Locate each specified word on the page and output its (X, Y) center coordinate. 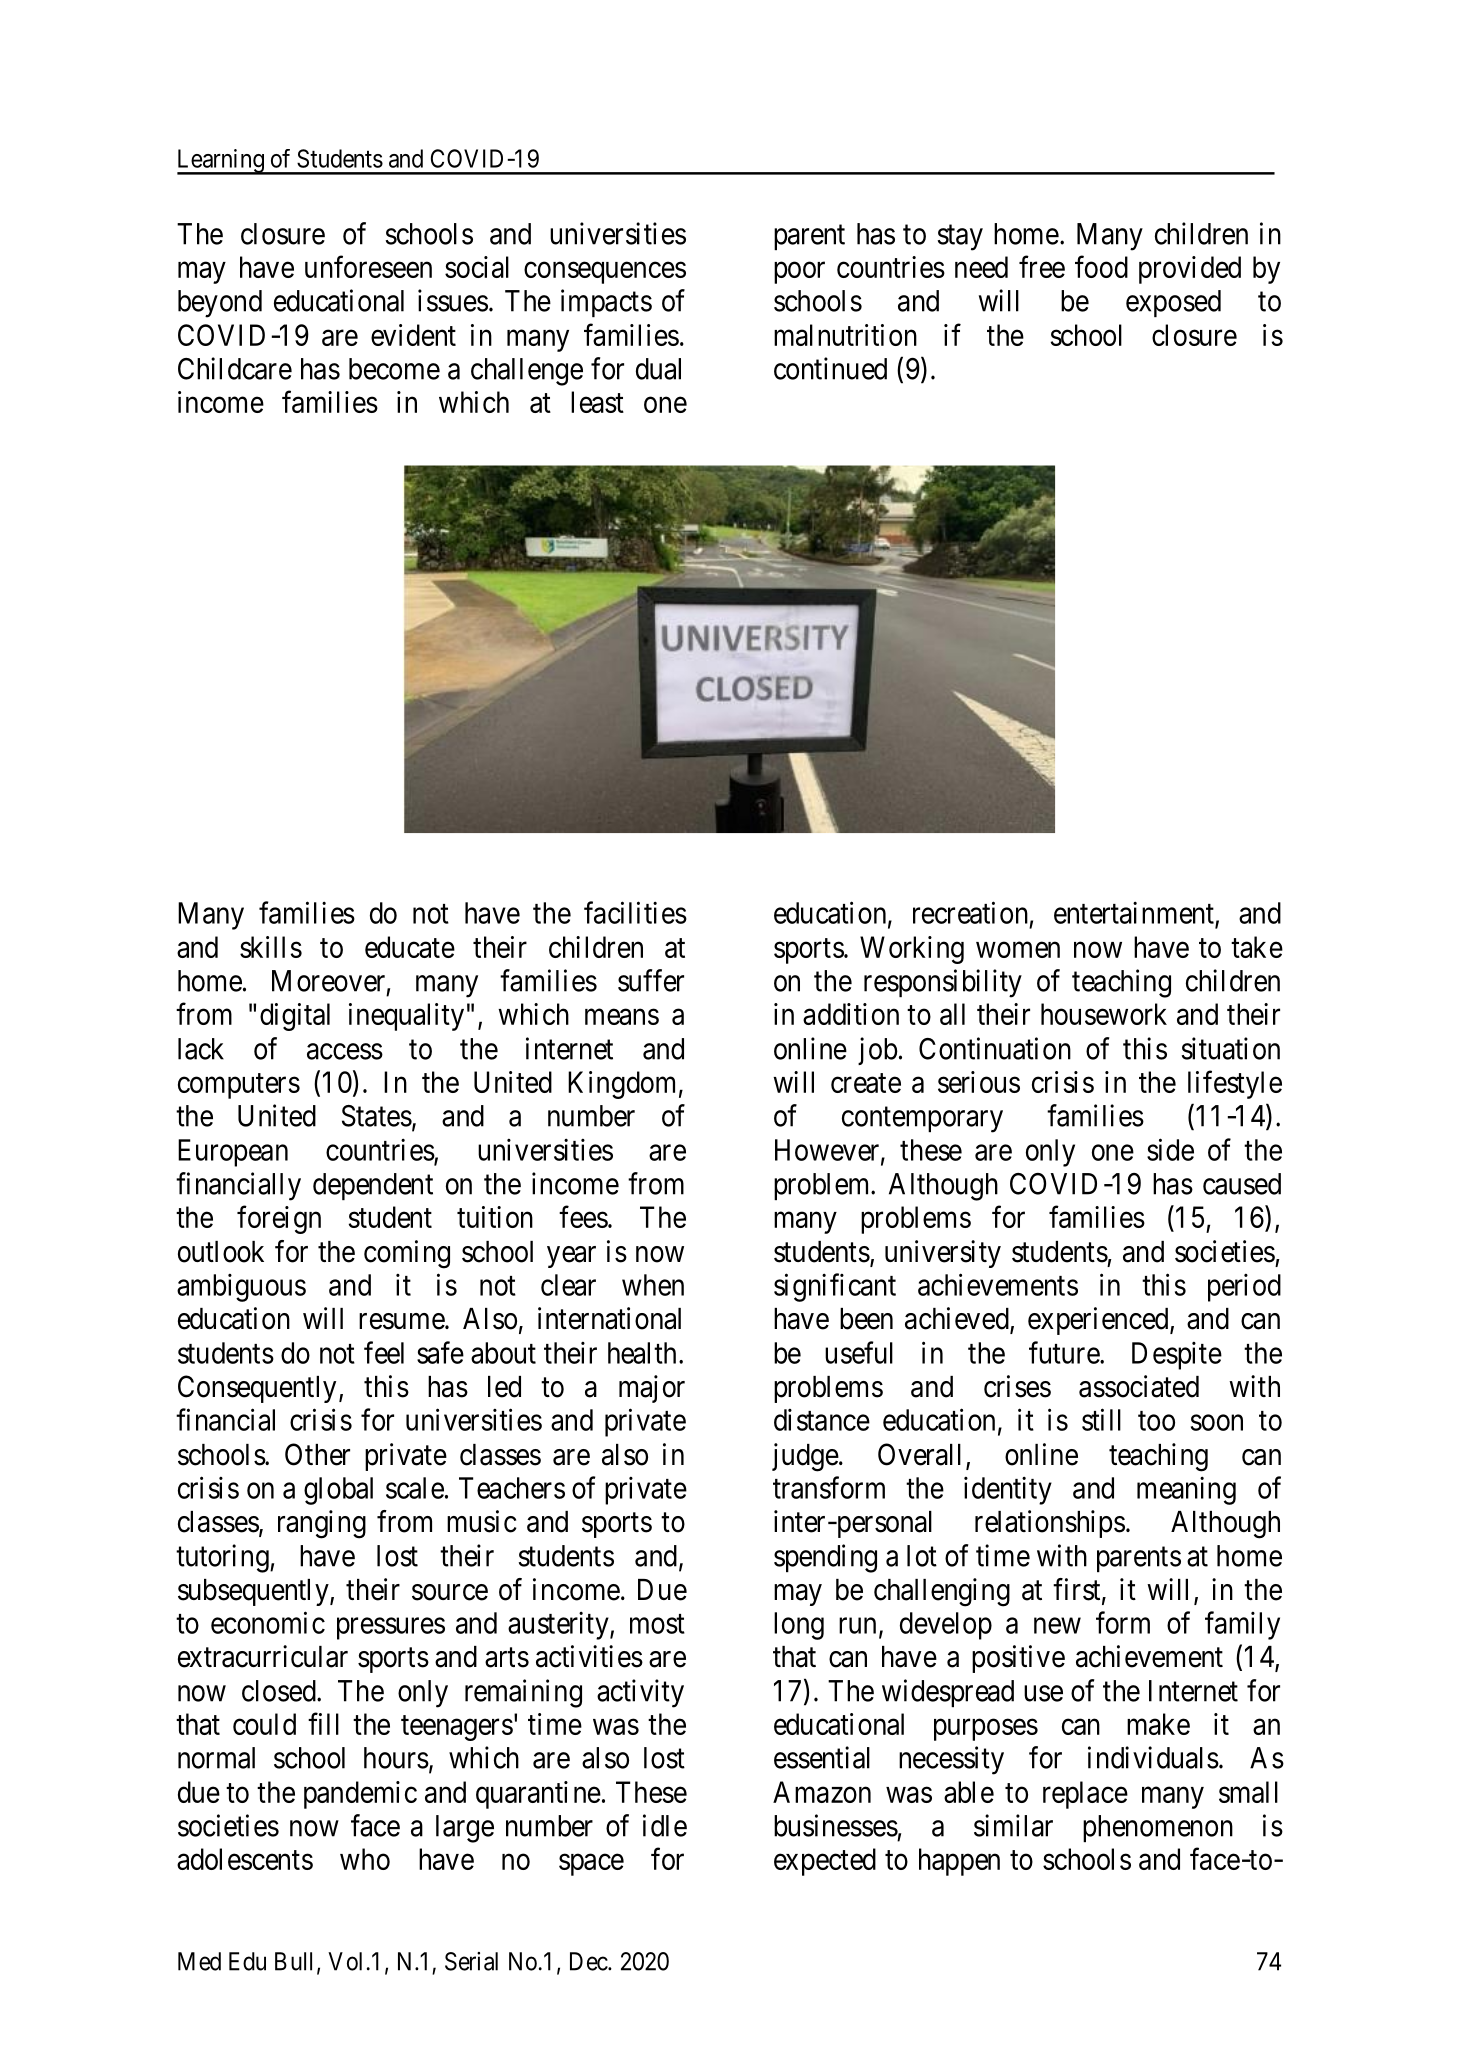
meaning (1186, 1490)
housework (1104, 1014)
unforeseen (368, 266)
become (394, 369)
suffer (651, 980)
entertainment (1135, 913)
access (345, 1051)
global (338, 1491)
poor (799, 273)
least (597, 402)
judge (805, 1457)
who (365, 1859)
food (1101, 266)
